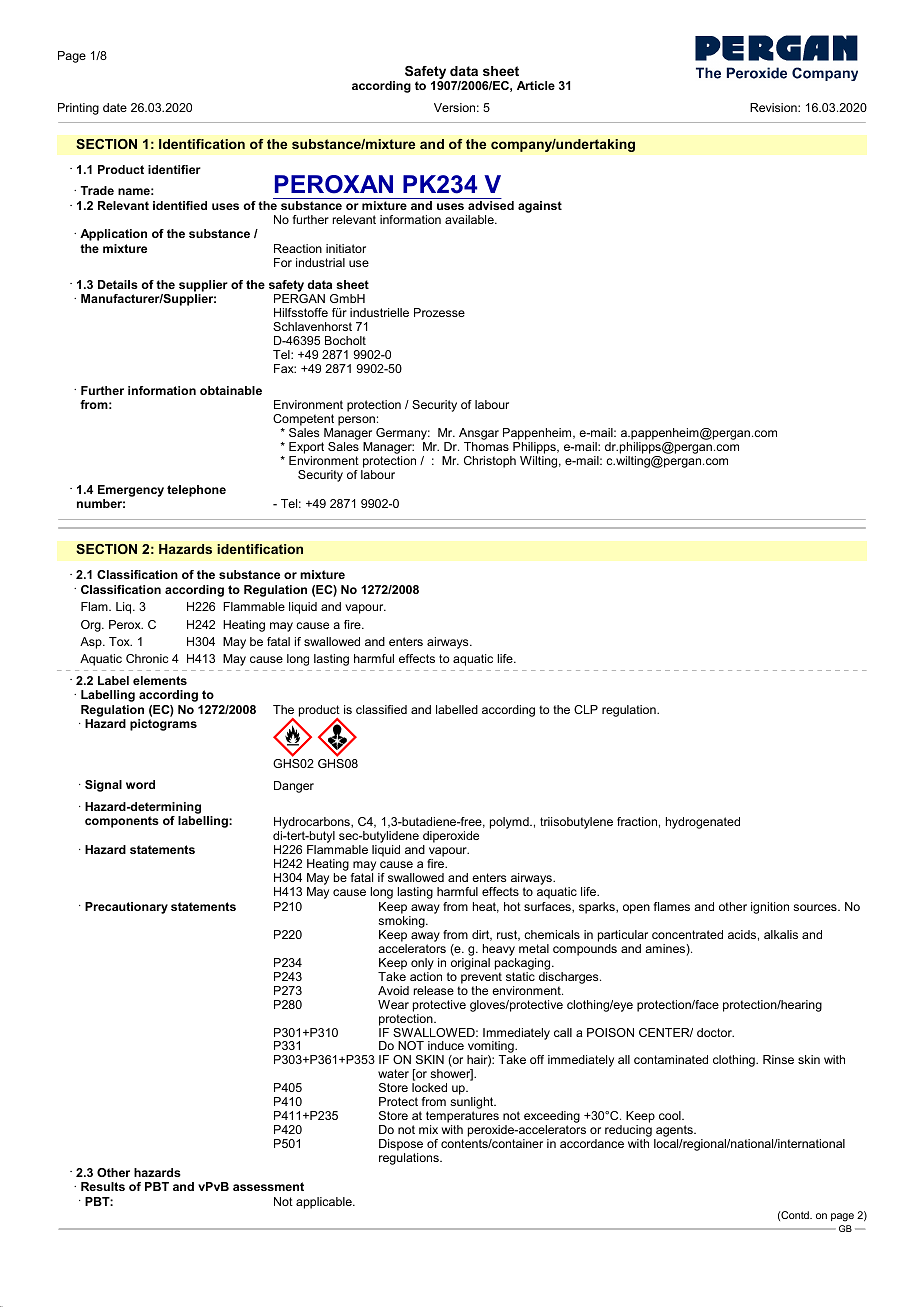 This screenshot has width=924, height=1308. What do you see at coordinates (147, 658) in the screenshot?
I see `Chronic` at bounding box center [147, 658].
